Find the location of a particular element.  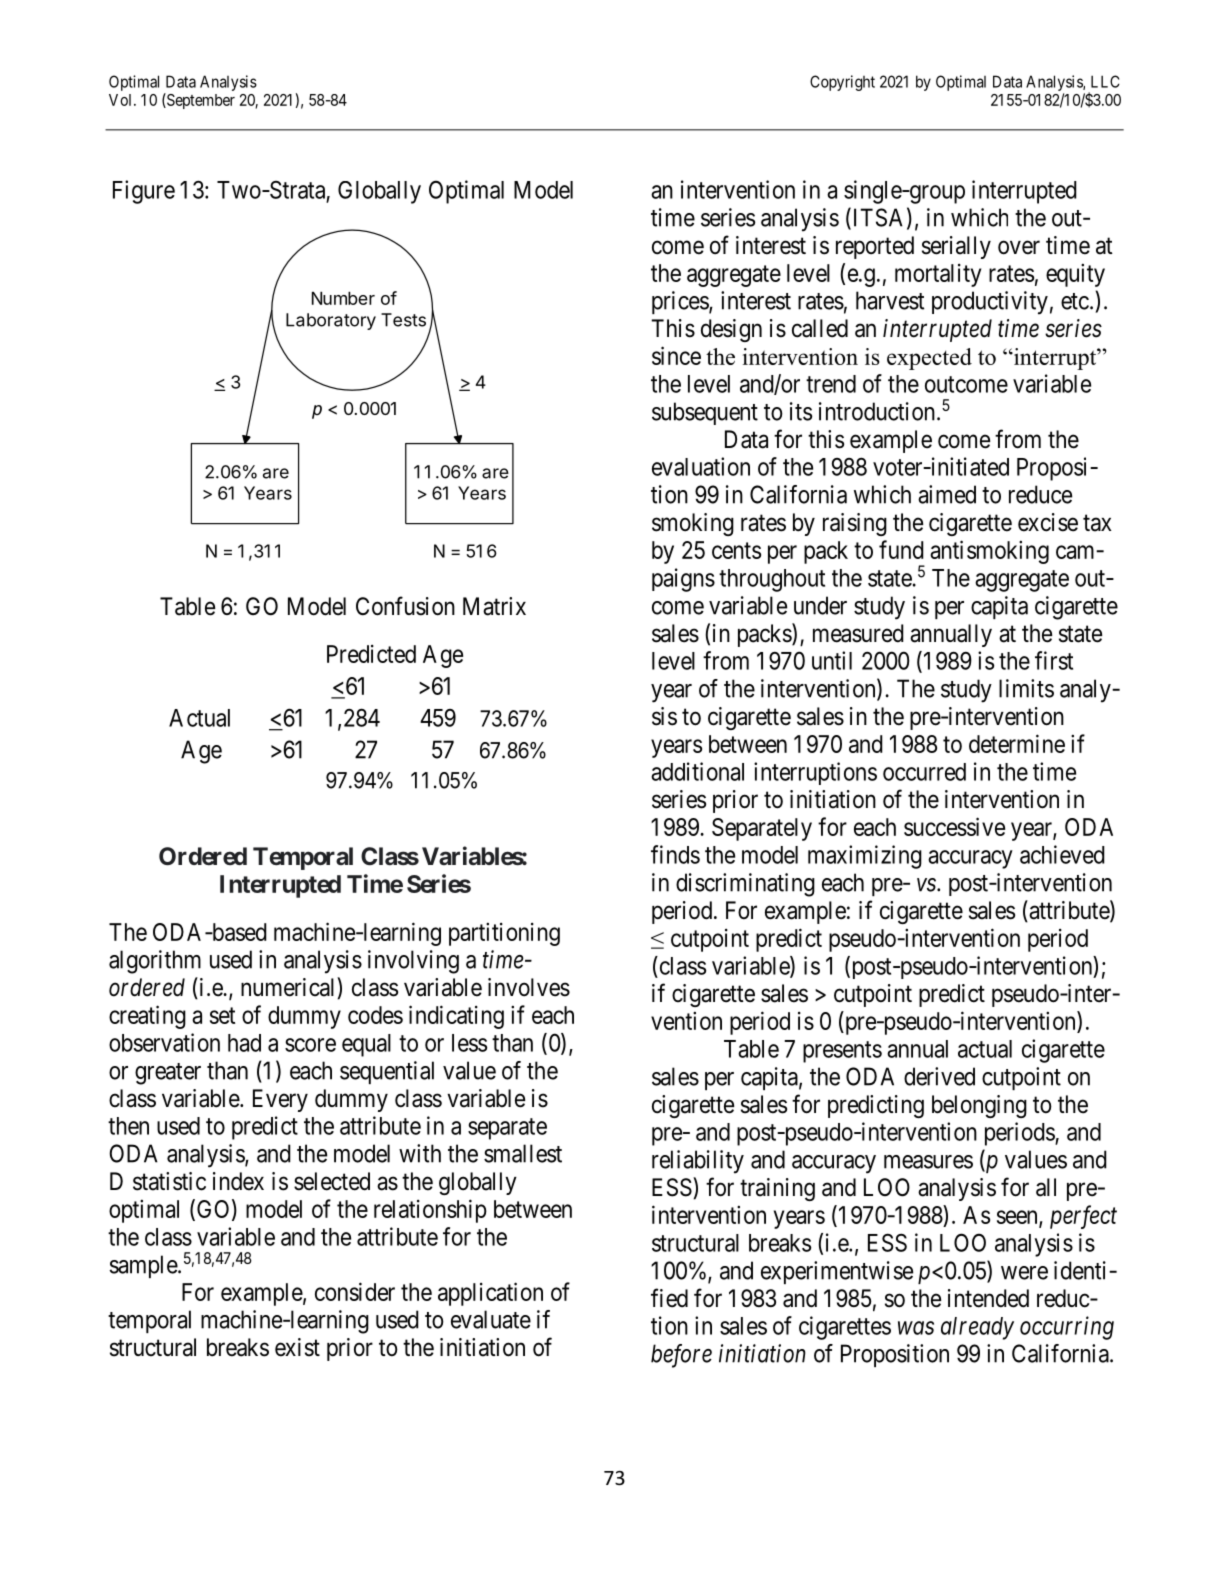

already is located at coordinates (977, 1328).
